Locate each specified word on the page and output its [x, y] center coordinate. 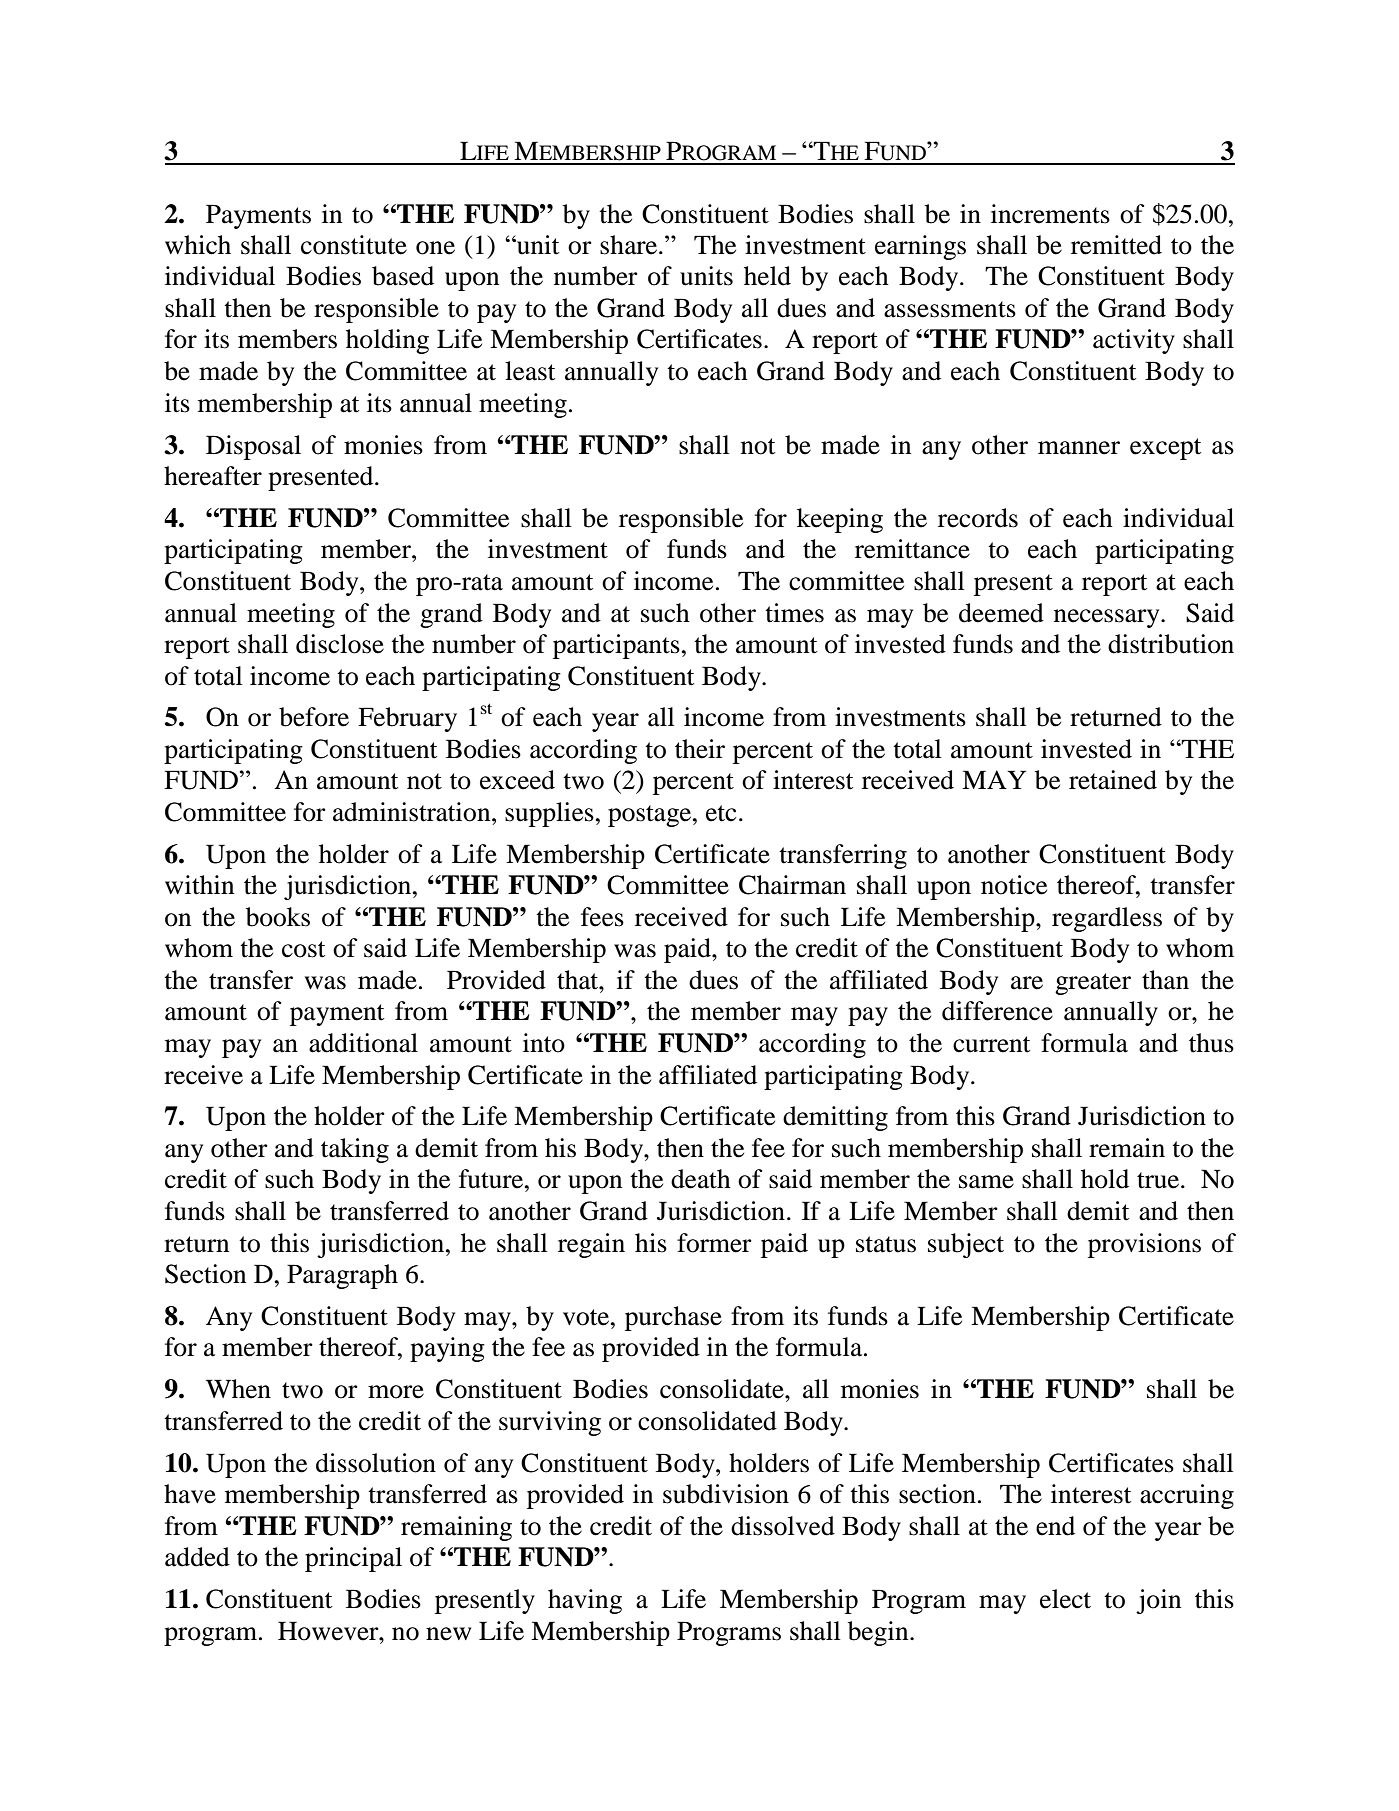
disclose [340, 644]
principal [353, 1559]
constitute [354, 245]
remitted [1116, 245]
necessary [1108, 618]
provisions [1144, 1245]
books [278, 917]
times [794, 613]
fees [602, 917]
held [767, 276]
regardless [1107, 919]
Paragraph [342, 1276]
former [714, 1243]
